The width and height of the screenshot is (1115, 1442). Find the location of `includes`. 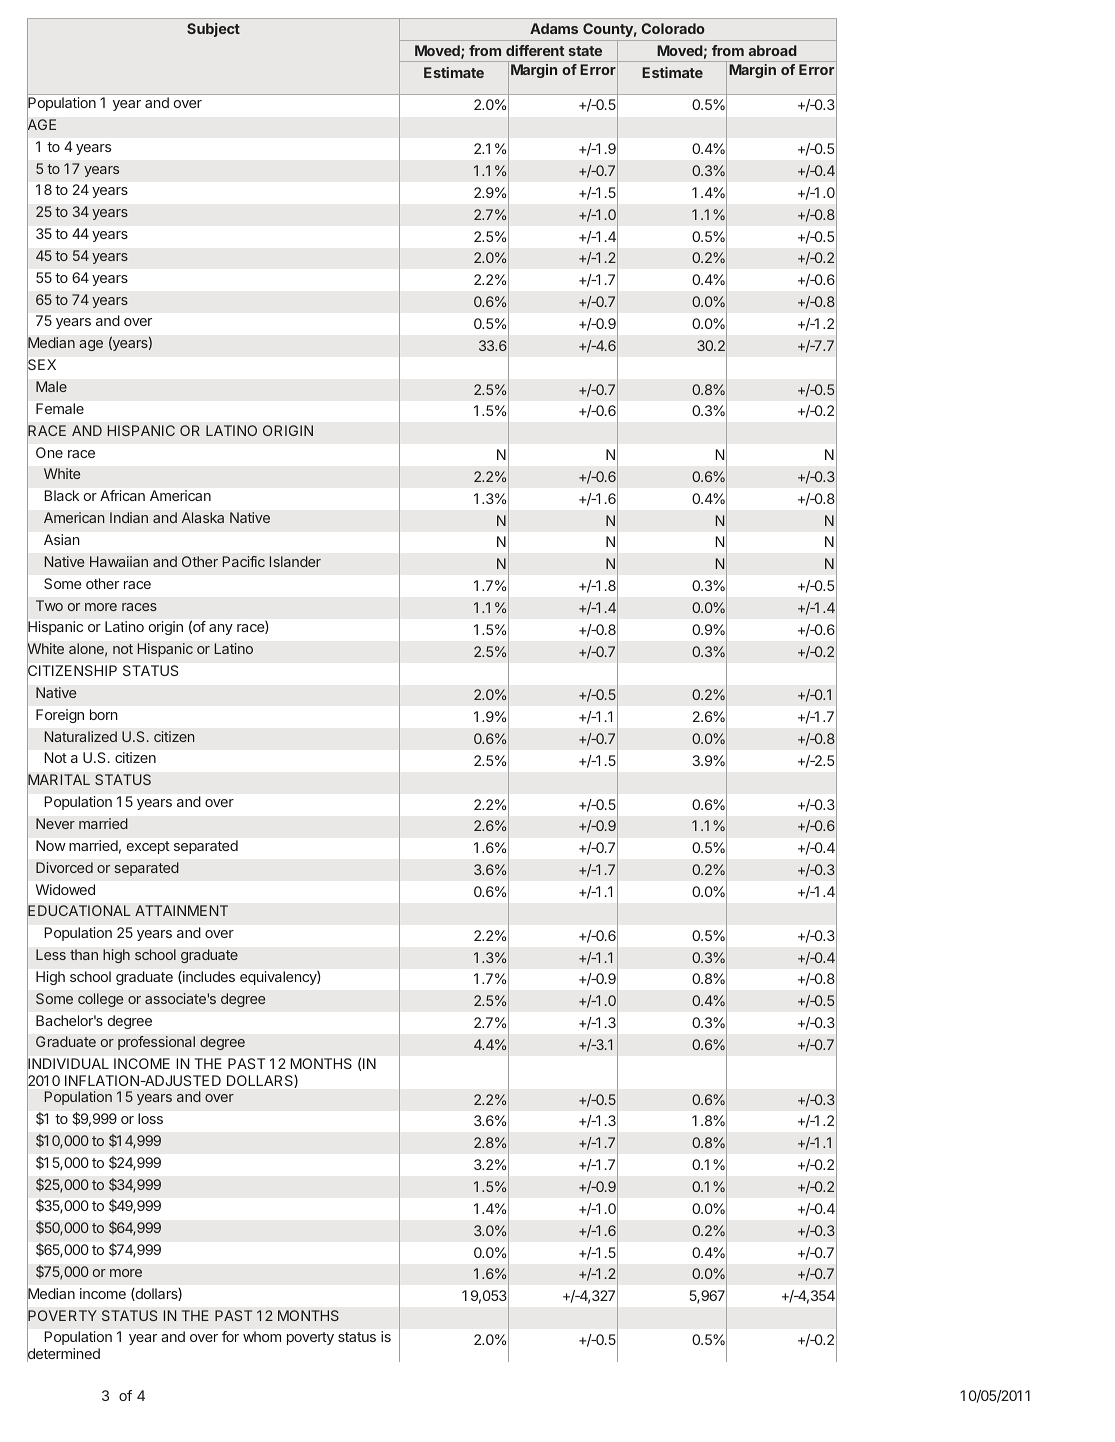

includes is located at coordinates (208, 977).
